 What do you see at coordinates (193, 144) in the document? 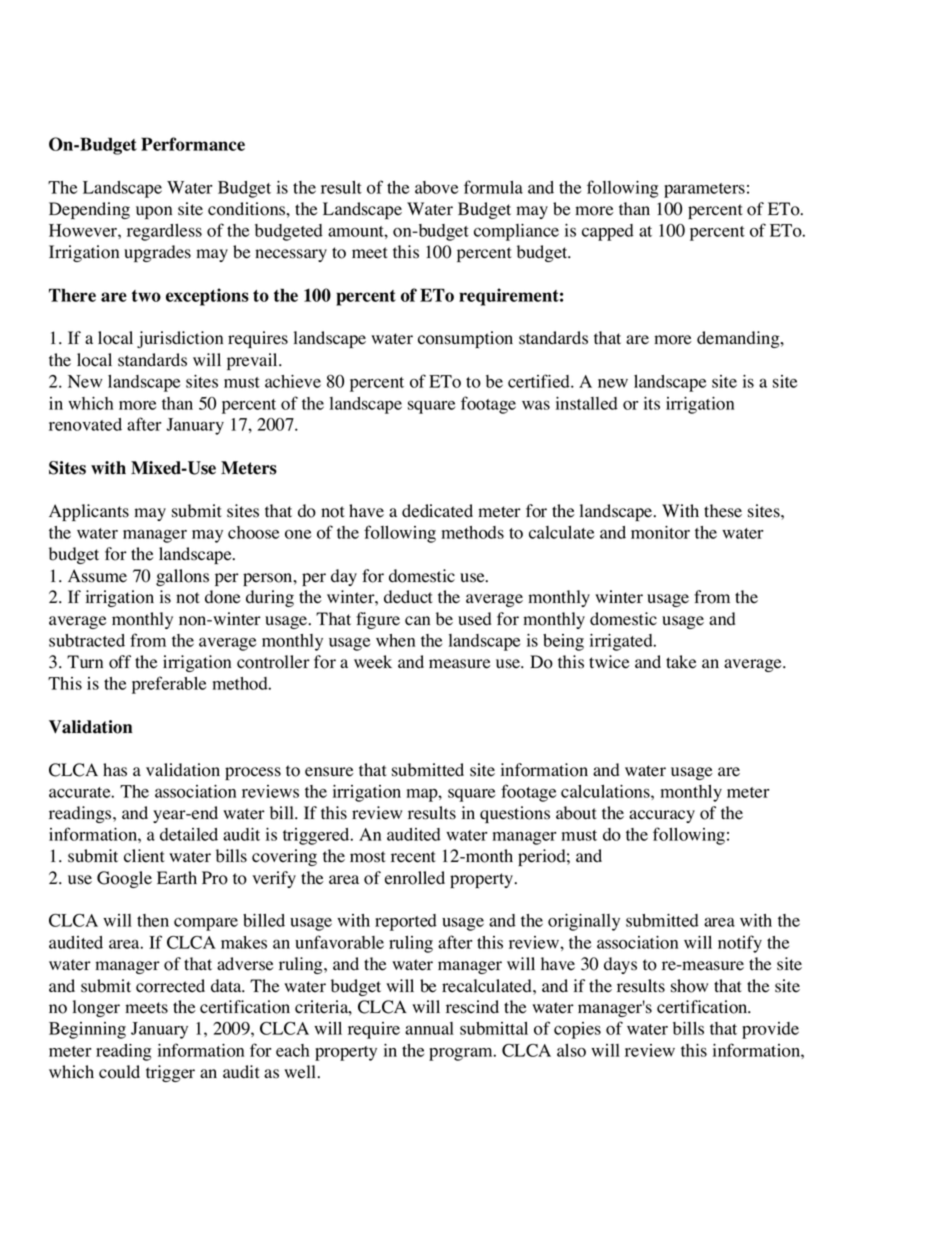
I see `Performance` at bounding box center [193, 144].
